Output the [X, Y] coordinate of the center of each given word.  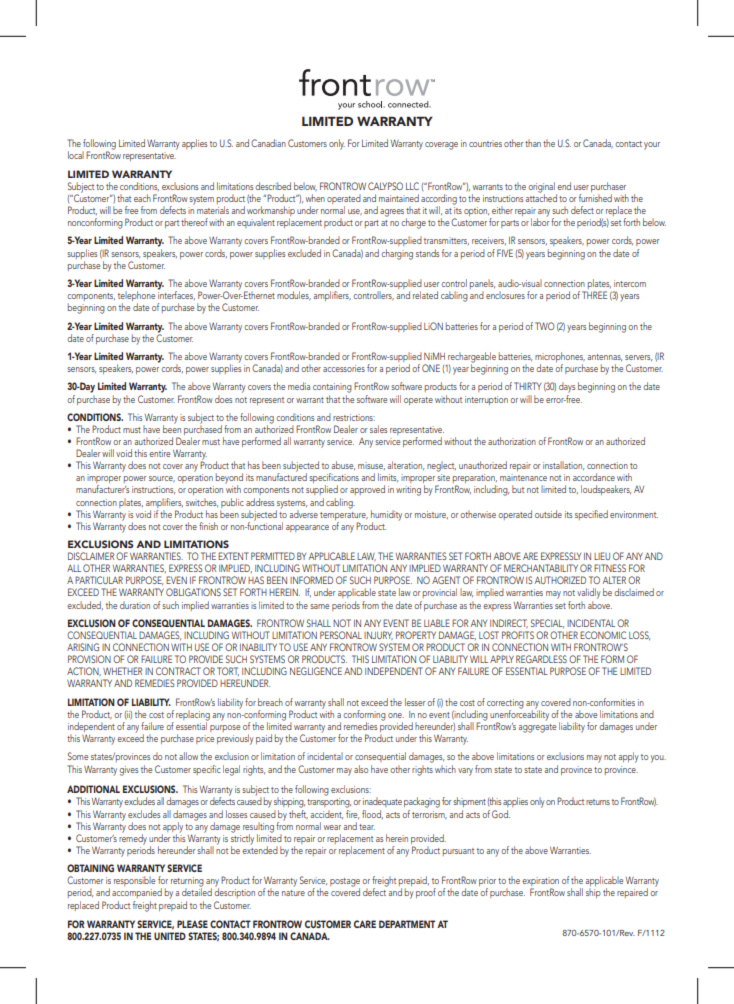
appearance [307, 528]
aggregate [537, 728]
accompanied [137, 893]
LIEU [602, 556]
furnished [595, 196]
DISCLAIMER [91, 556]
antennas [604, 357]
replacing [193, 716]
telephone [136, 297]
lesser [415, 702]
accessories [344, 368]
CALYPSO [385, 186]
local [76, 155]
